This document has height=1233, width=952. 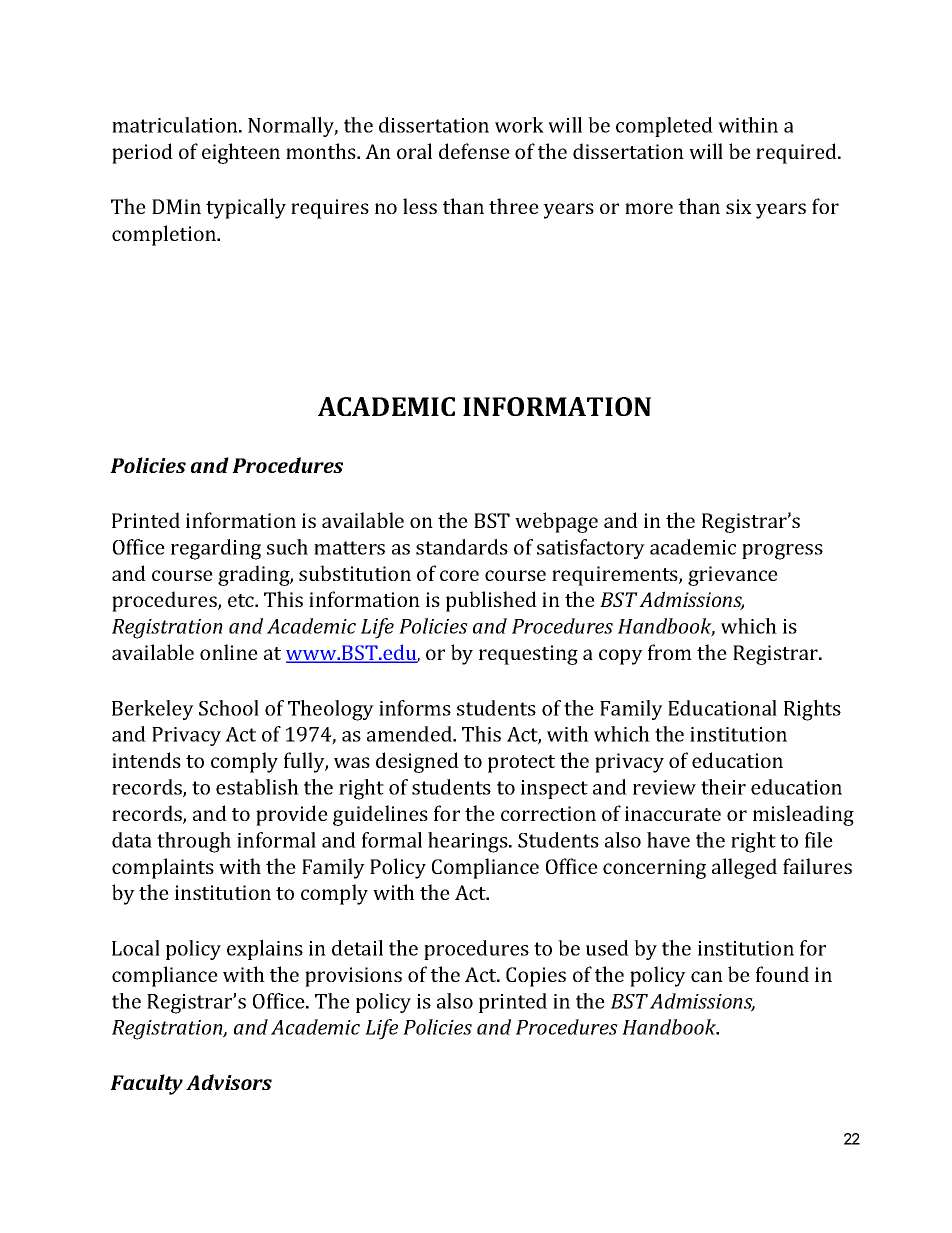 I want to click on grievance, so click(x=733, y=576).
